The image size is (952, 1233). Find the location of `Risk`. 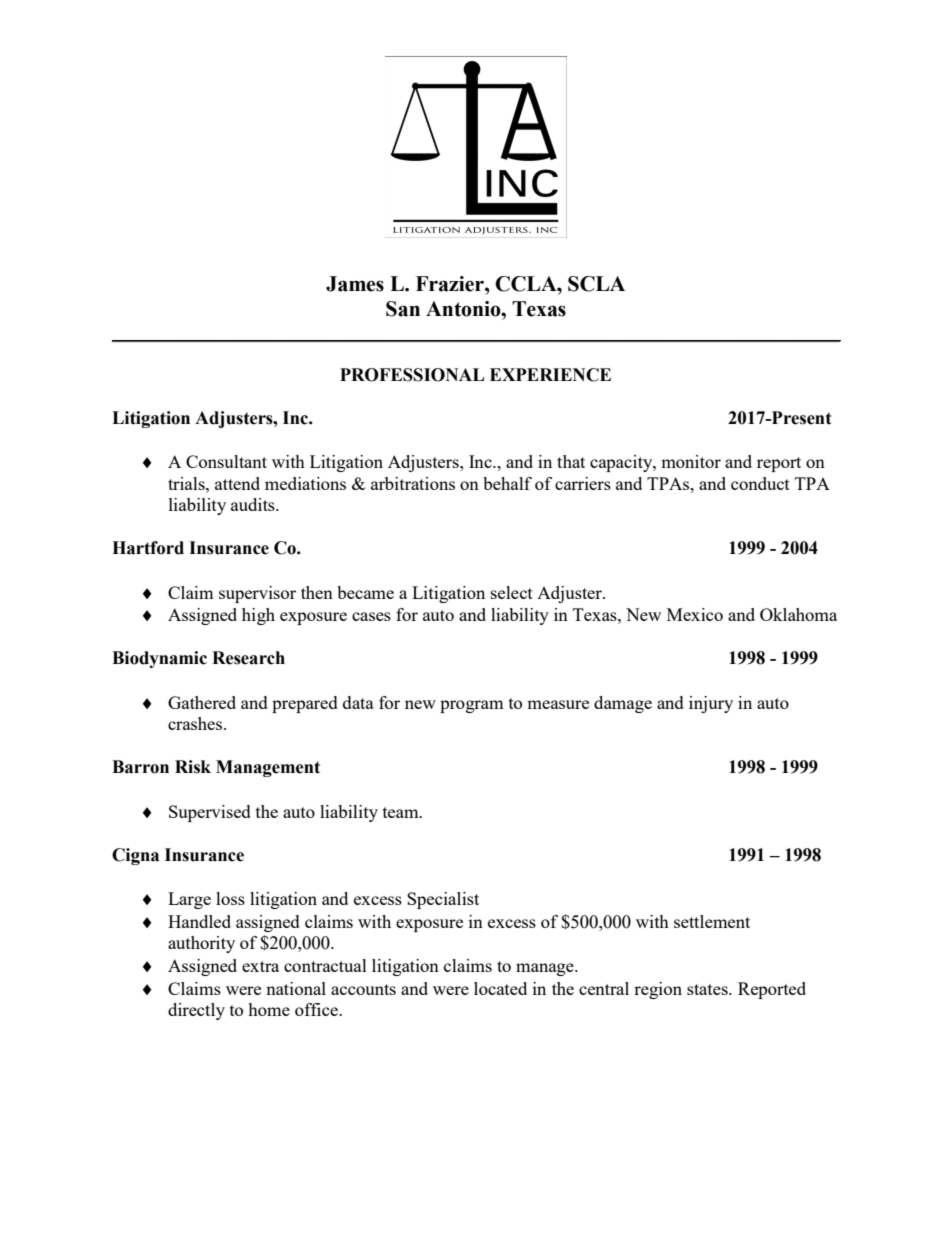

Risk is located at coordinates (193, 767).
